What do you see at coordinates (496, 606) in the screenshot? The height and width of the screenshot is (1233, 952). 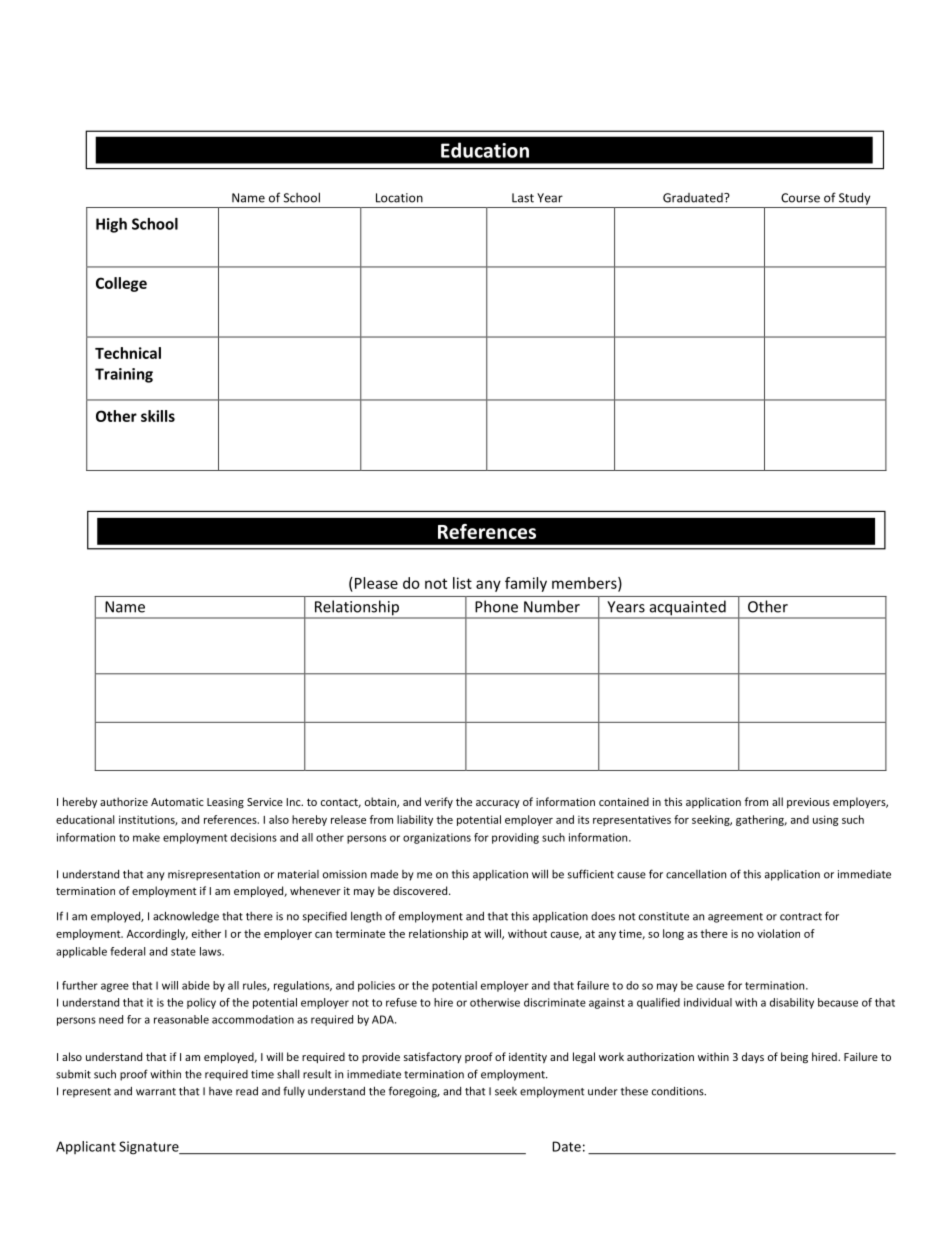 I see `Phone` at bounding box center [496, 606].
